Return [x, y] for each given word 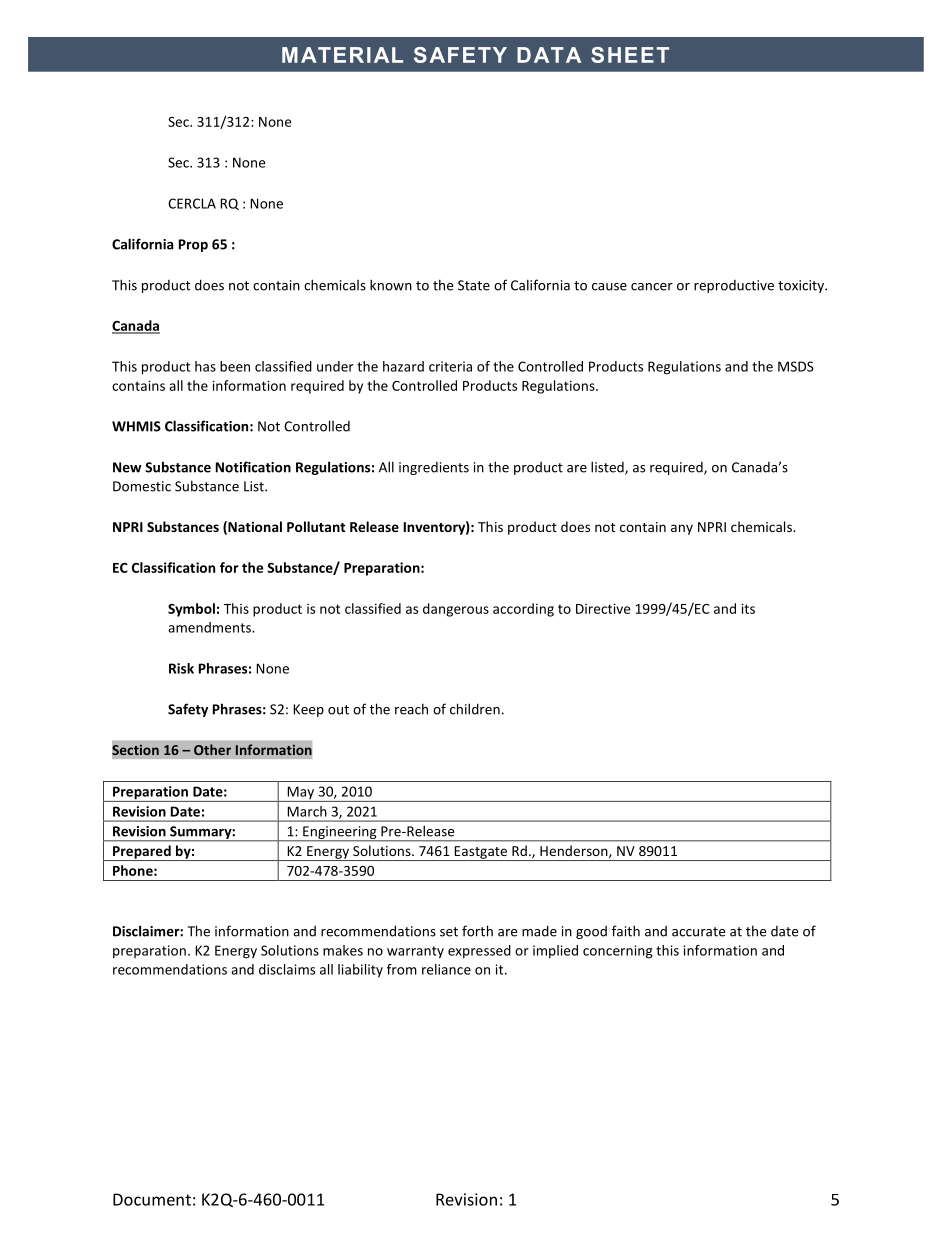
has [205, 366]
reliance [446, 969]
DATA [549, 55]
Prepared [142, 853]
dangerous [456, 610]
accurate [698, 932]
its [748, 608]
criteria [450, 366]
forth [477, 931]
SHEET [630, 55]
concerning [618, 952]
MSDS [796, 366]
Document [152, 1199]
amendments [210, 627]
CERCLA [192, 203]
